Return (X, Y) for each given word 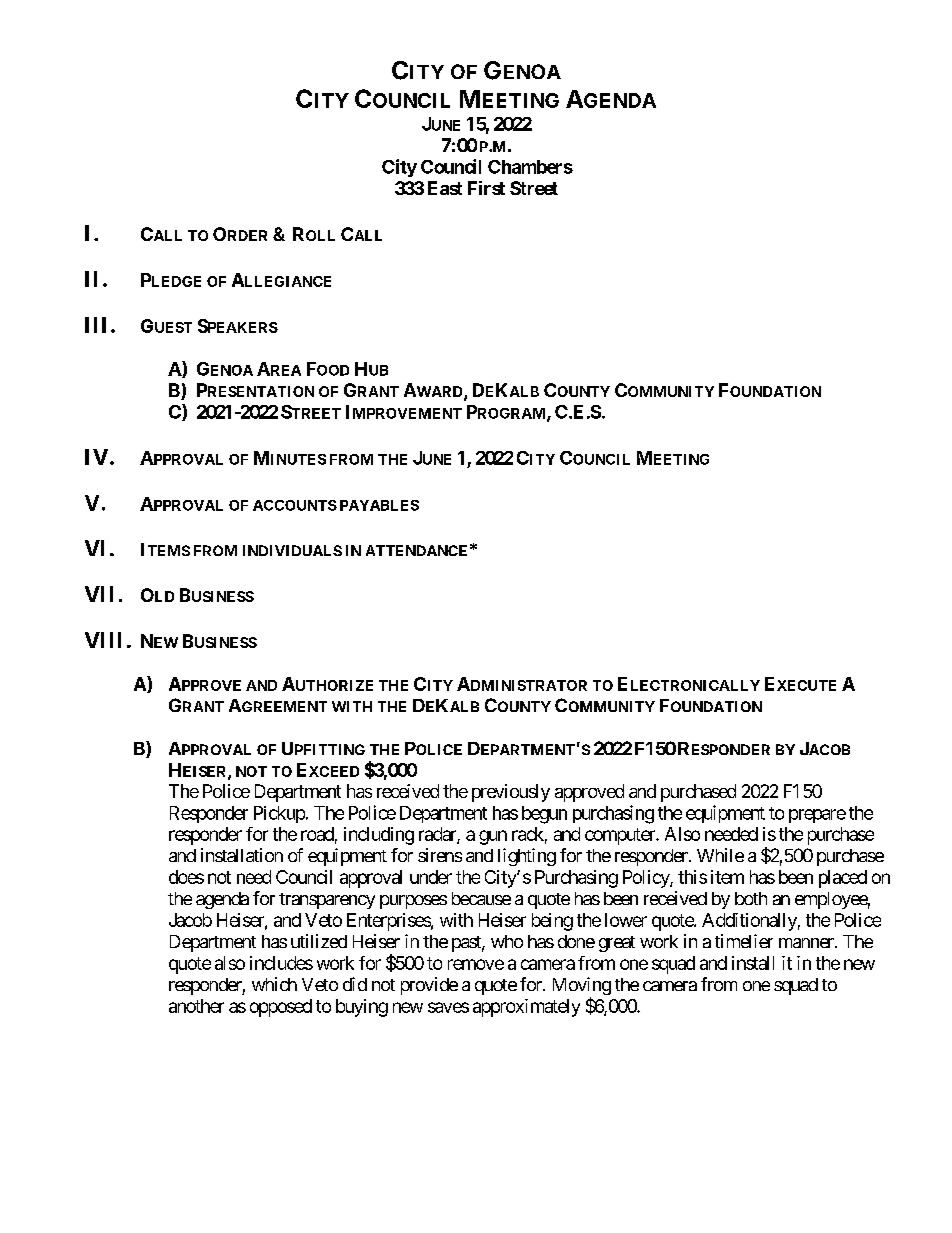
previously (511, 793)
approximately (526, 1008)
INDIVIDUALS (292, 550)
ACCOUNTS (295, 505)
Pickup (279, 814)
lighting (527, 857)
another (196, 1006)
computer (621, 836)
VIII (103, 640)
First (486, 188)
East (445, 188)
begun (544, 815)
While (720, 855)
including (379, 836)
